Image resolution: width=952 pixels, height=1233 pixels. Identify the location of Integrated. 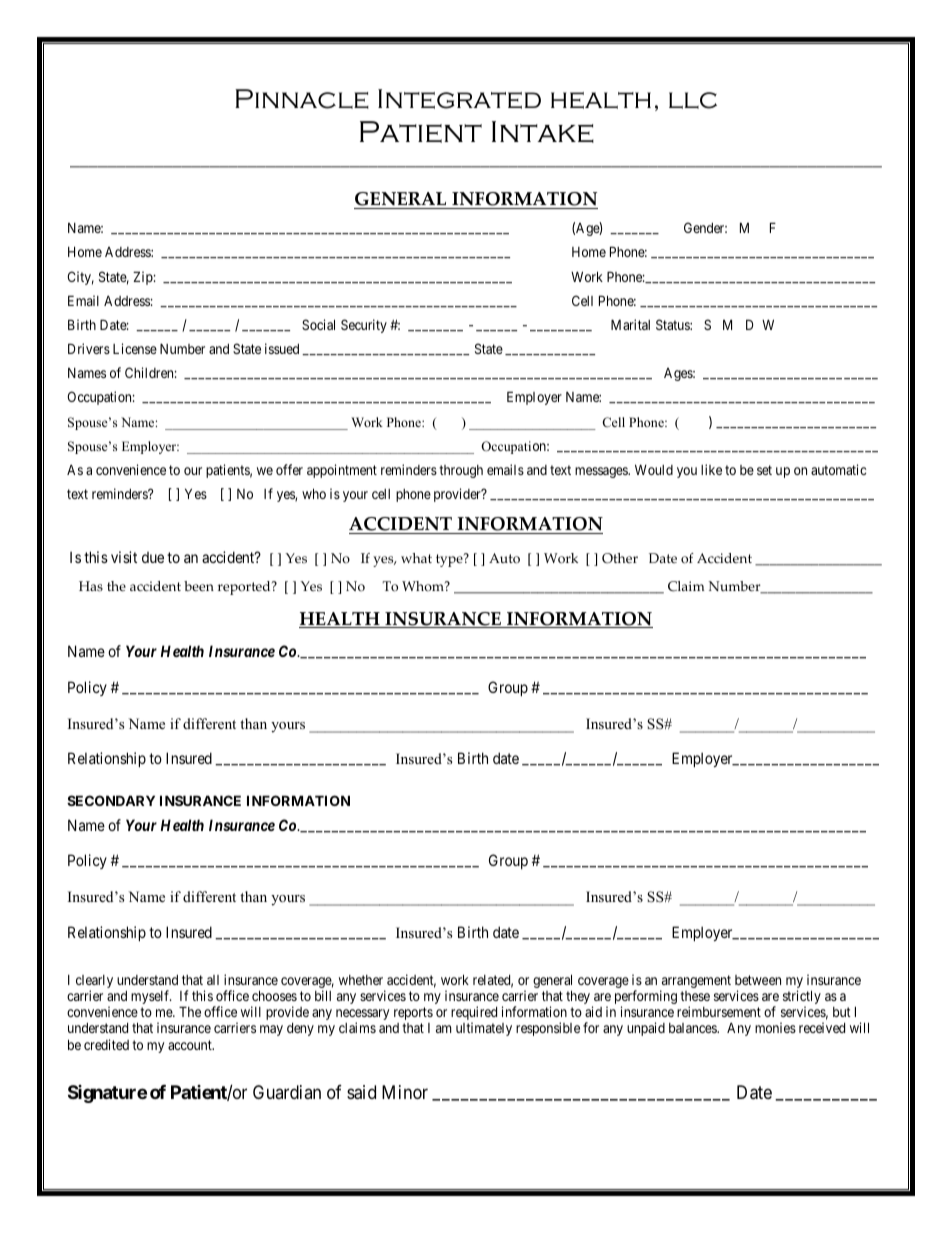
(459, 99).
